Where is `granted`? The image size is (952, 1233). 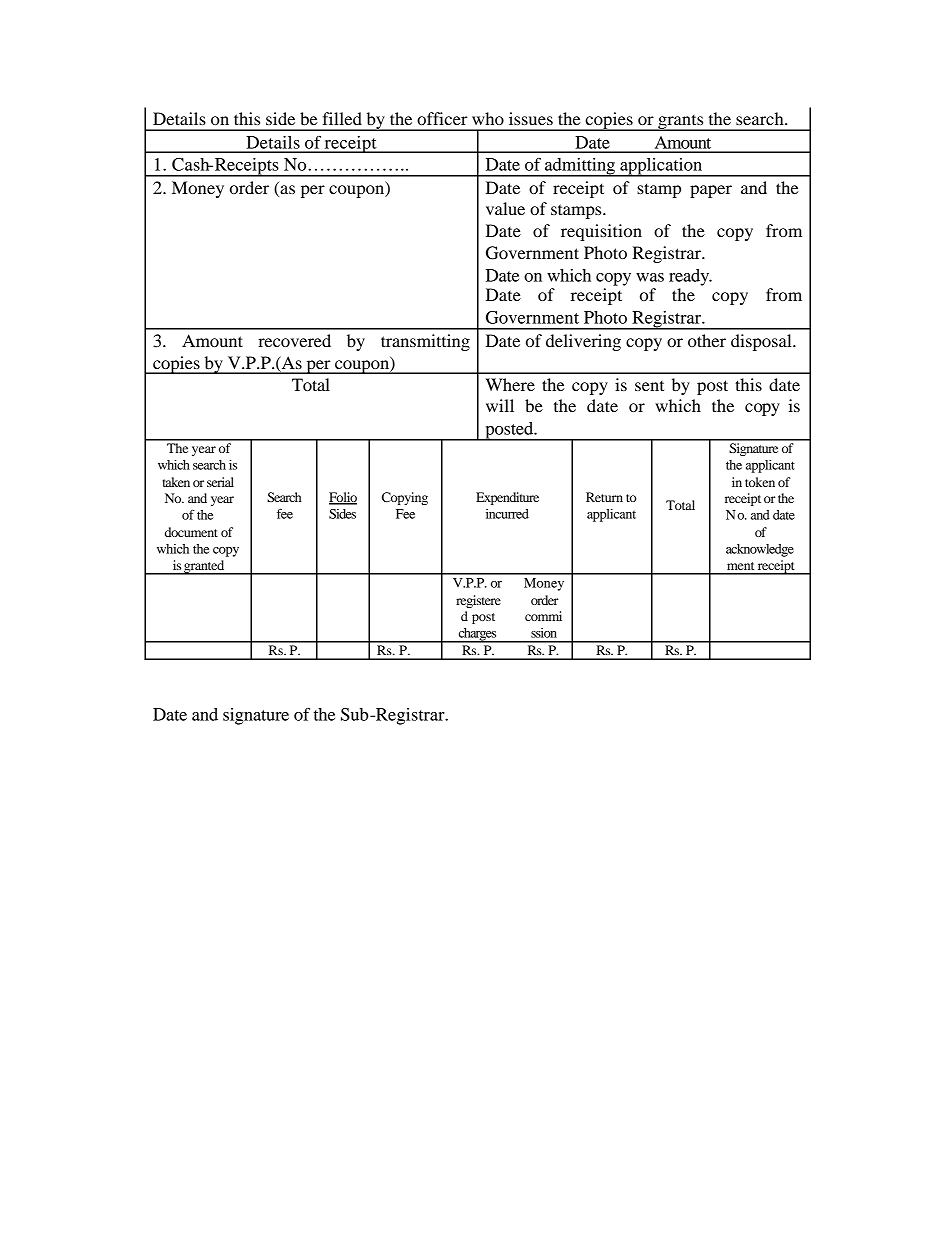
granted is located at coordinates (204, 567).
